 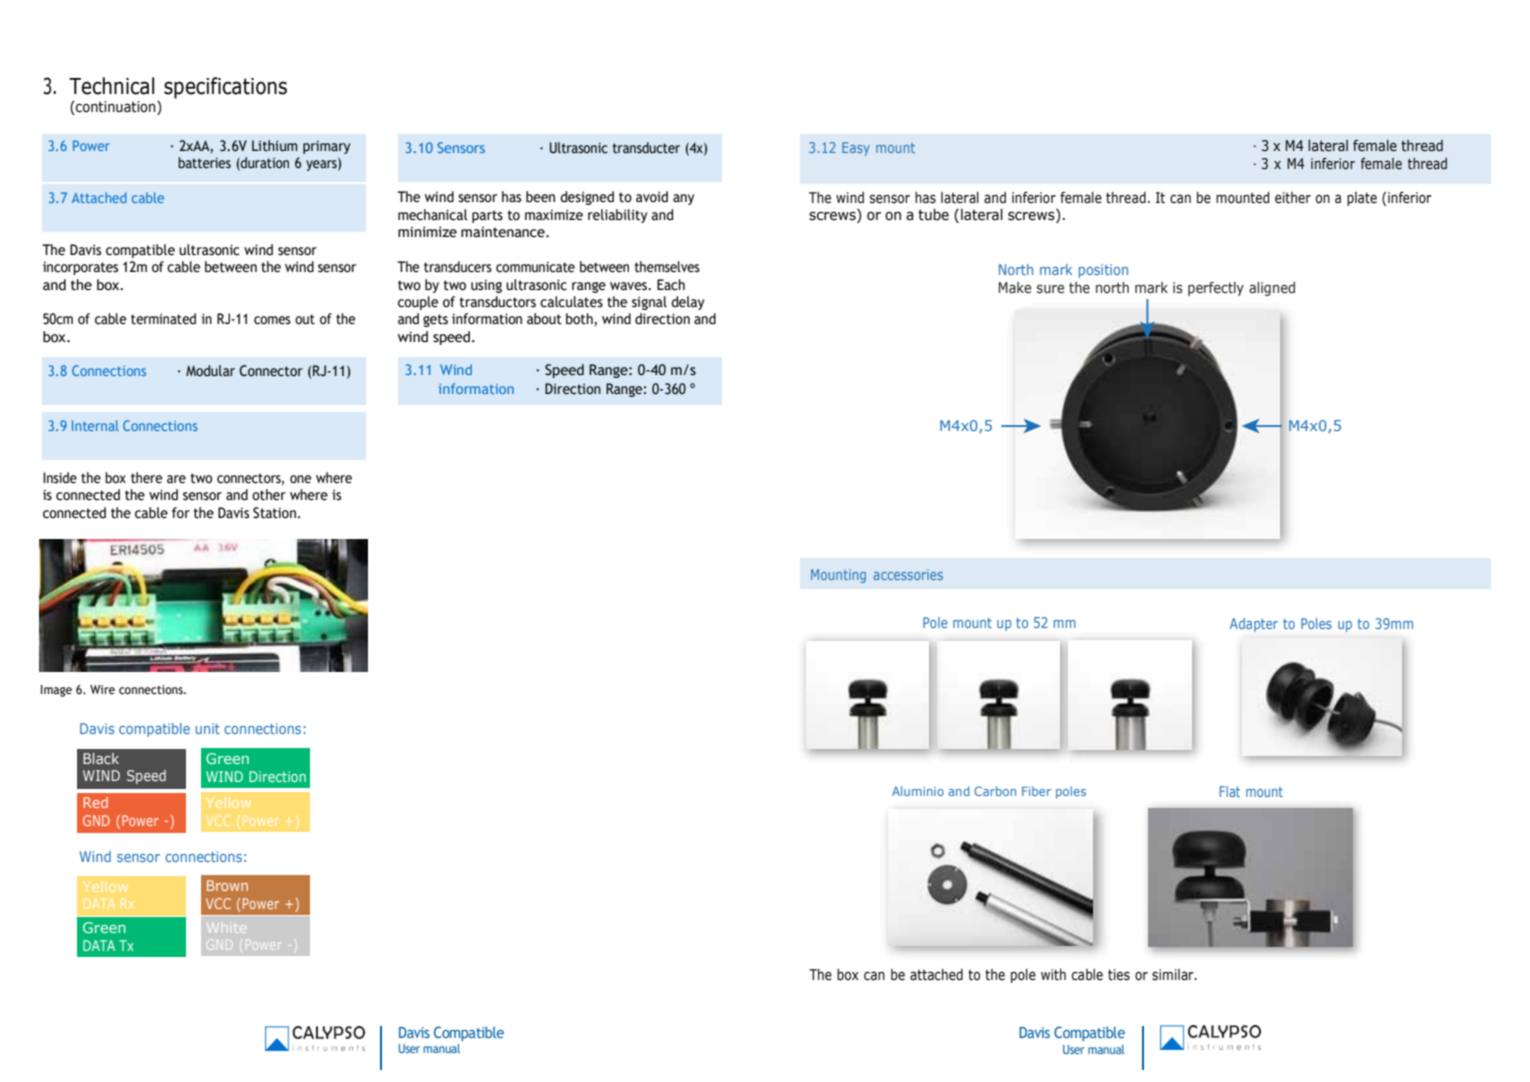 I want to click on delay, so click(x=687, y=303).
